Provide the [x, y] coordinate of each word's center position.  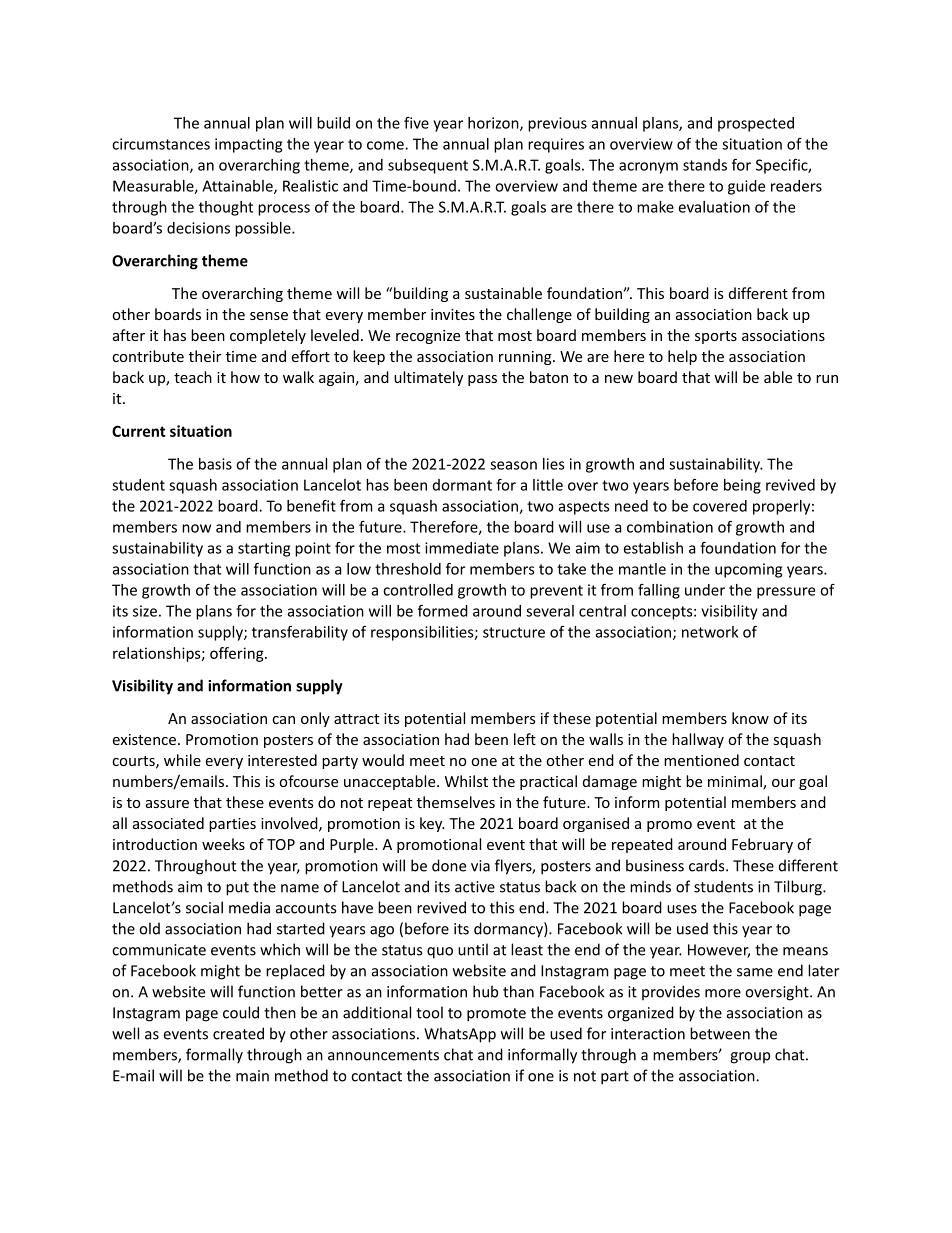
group [750, 1058]
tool [429, 1012]
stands [705, 165]
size [145, 611]
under [705, 590]
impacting [248, 145]
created [238, 1033]
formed [443, 611]
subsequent [428, 166]
